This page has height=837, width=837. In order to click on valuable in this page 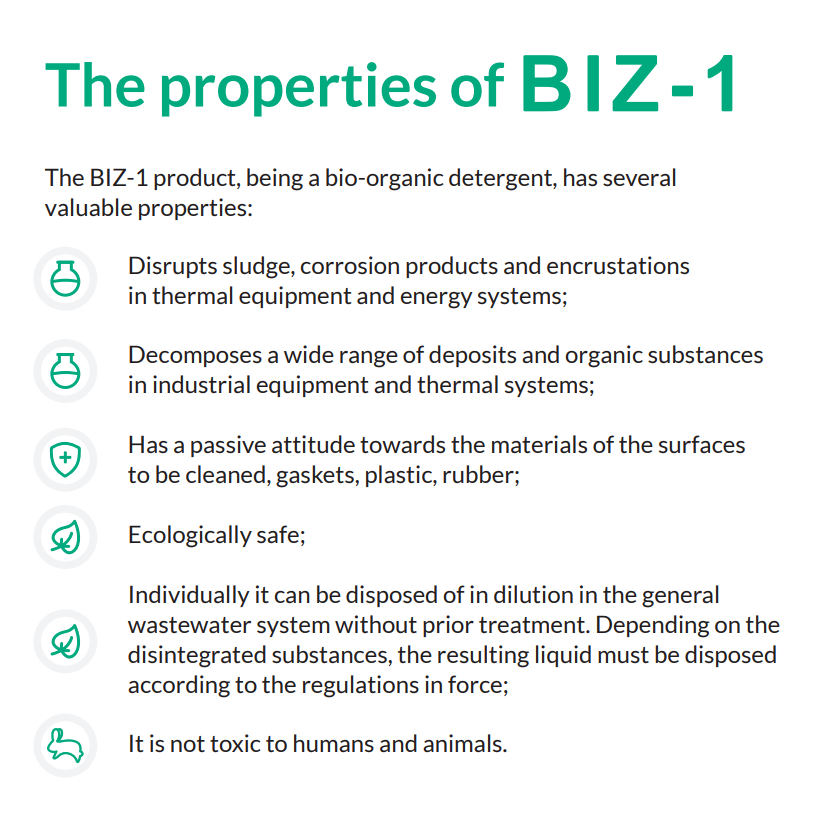, I will do `click(88, 207)`.
